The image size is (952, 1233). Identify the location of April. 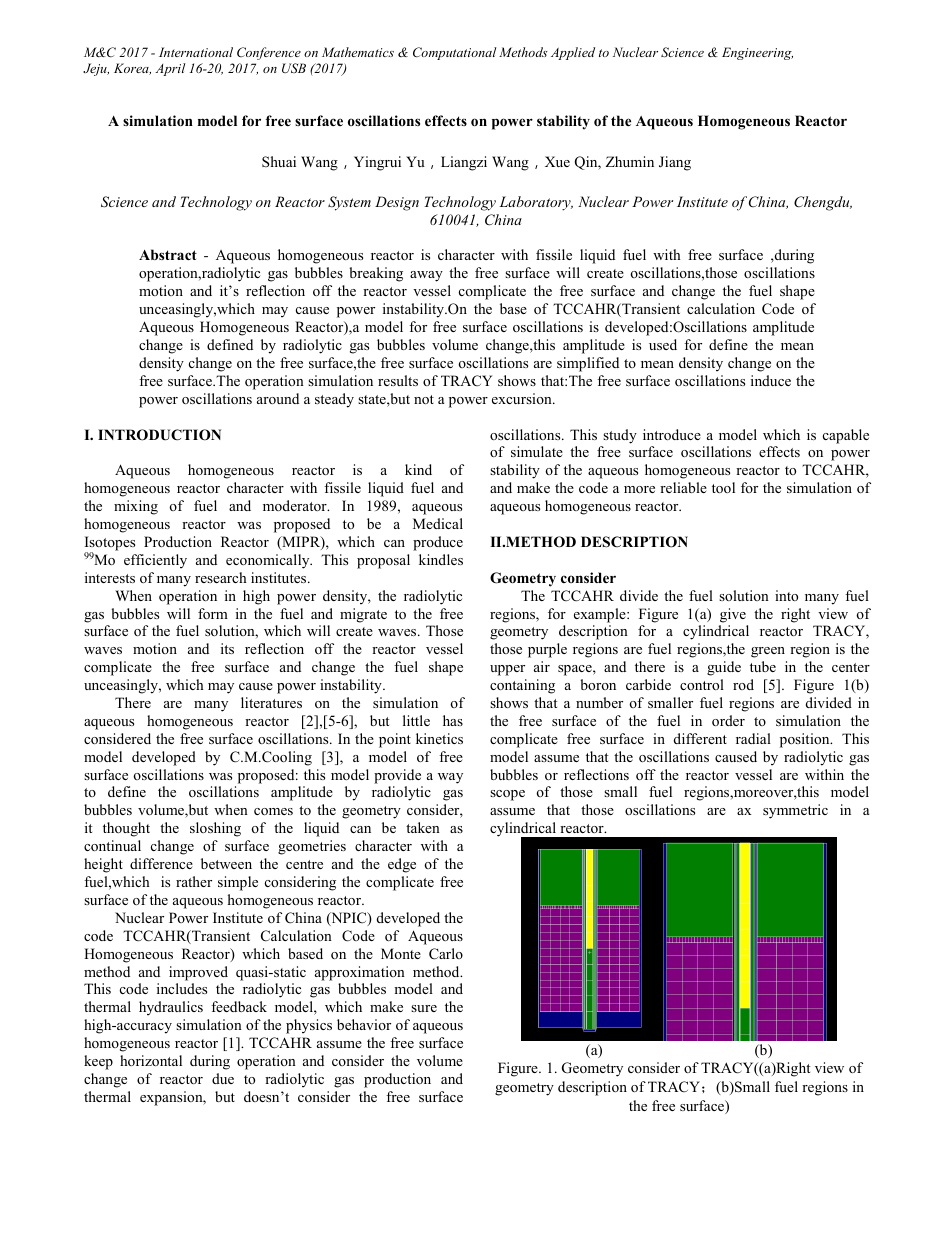
(170, 69).
